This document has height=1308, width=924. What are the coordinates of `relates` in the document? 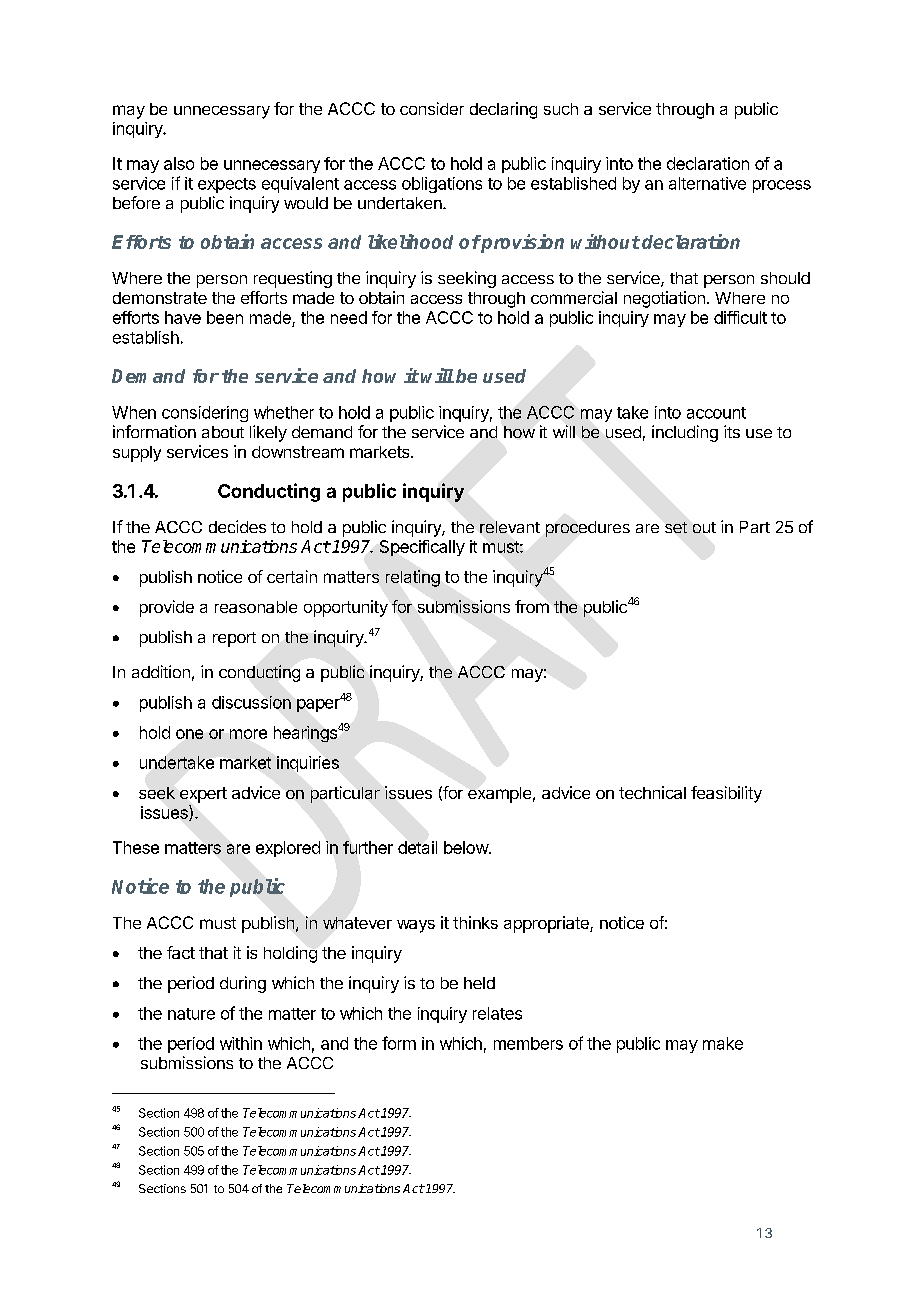 It's located at (497, 1013).
